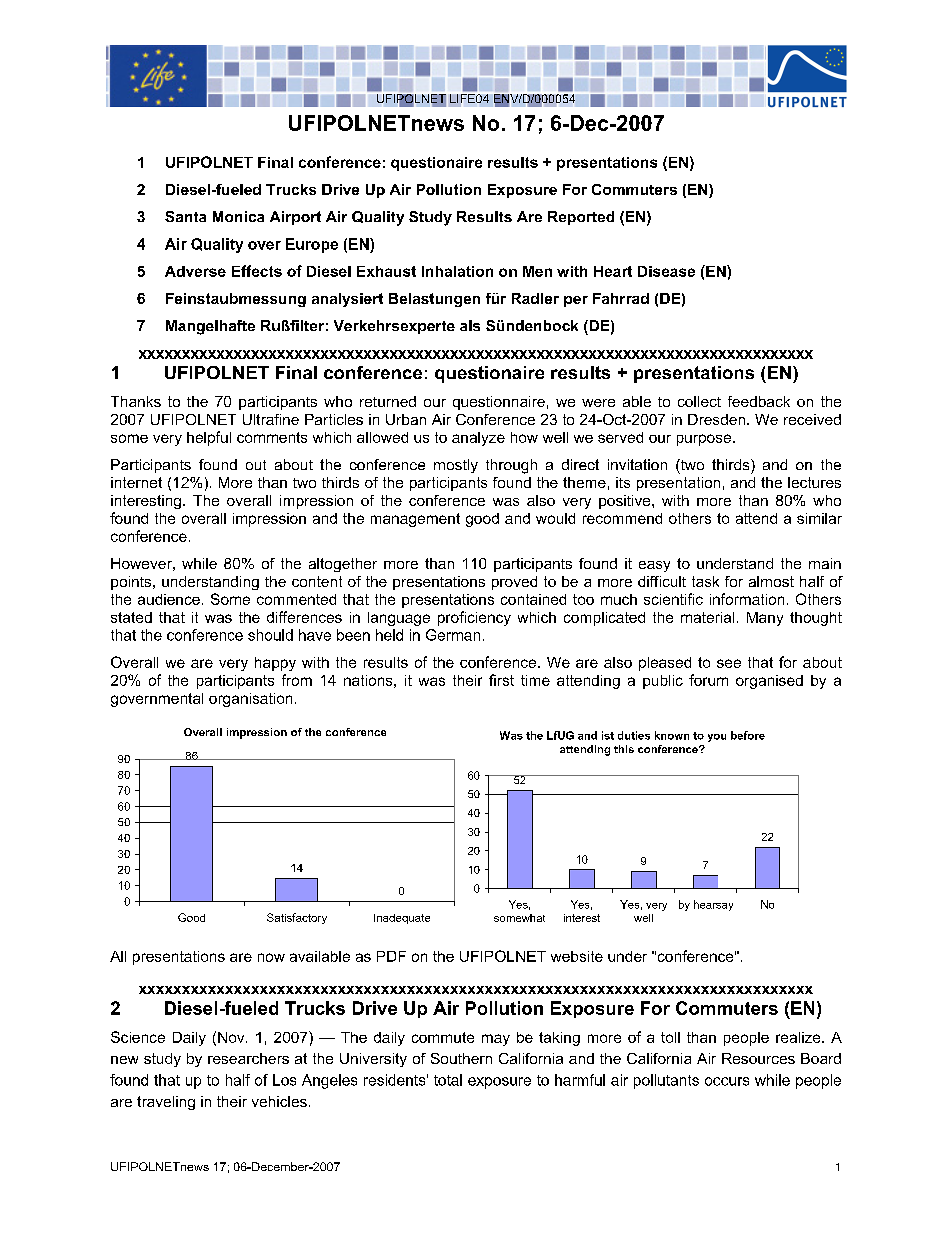 This screenshot has width=952, height=1233. Describe the element at coordinates (415, 520) in the screenshot. I see `management` at that location.
